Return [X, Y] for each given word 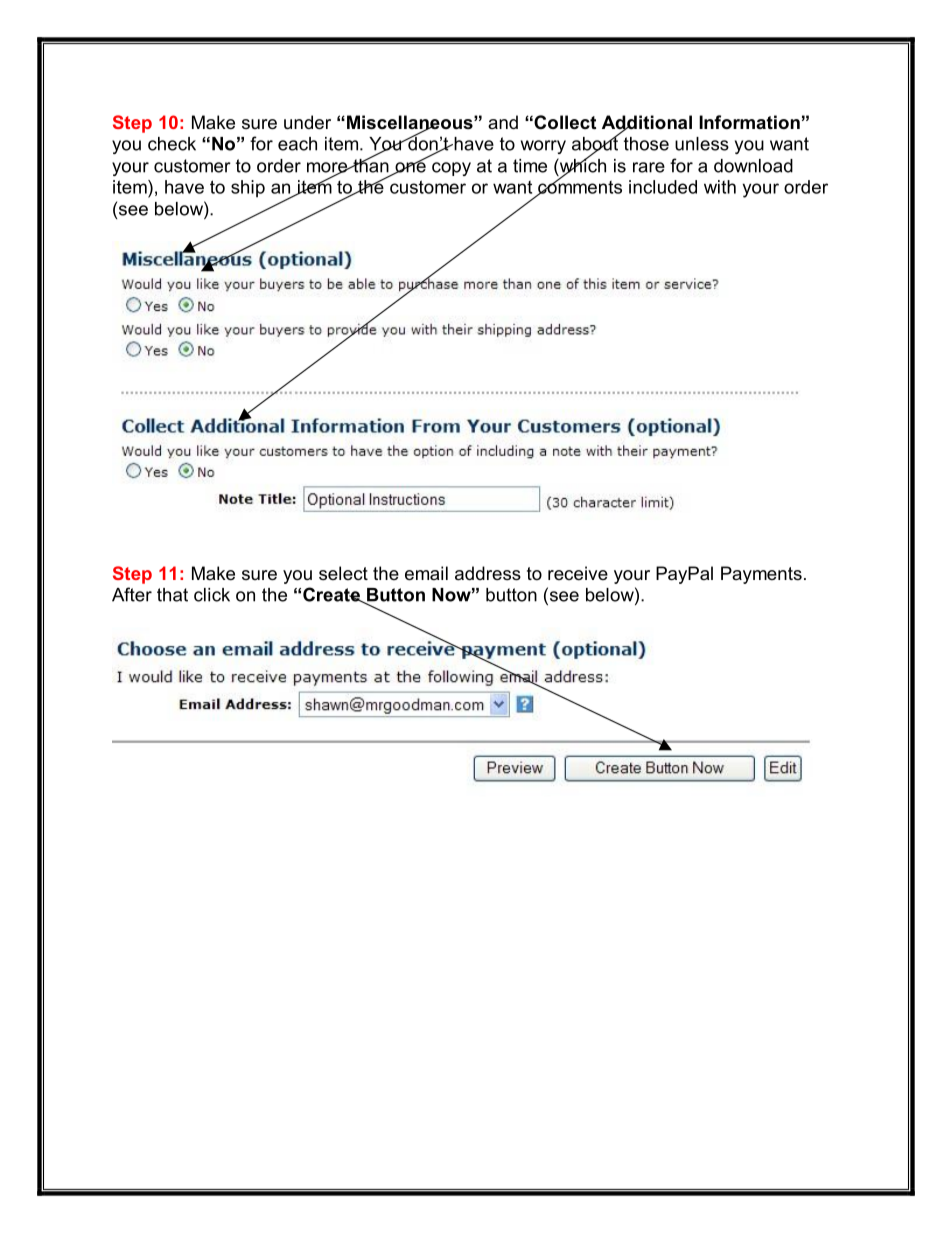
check [172, 144]
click [212, 595]
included [663, 187]
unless [702, 144]
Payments [761, 575]
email [426, 573]
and [503, 122]
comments [579, 187]
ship [248, 189]
